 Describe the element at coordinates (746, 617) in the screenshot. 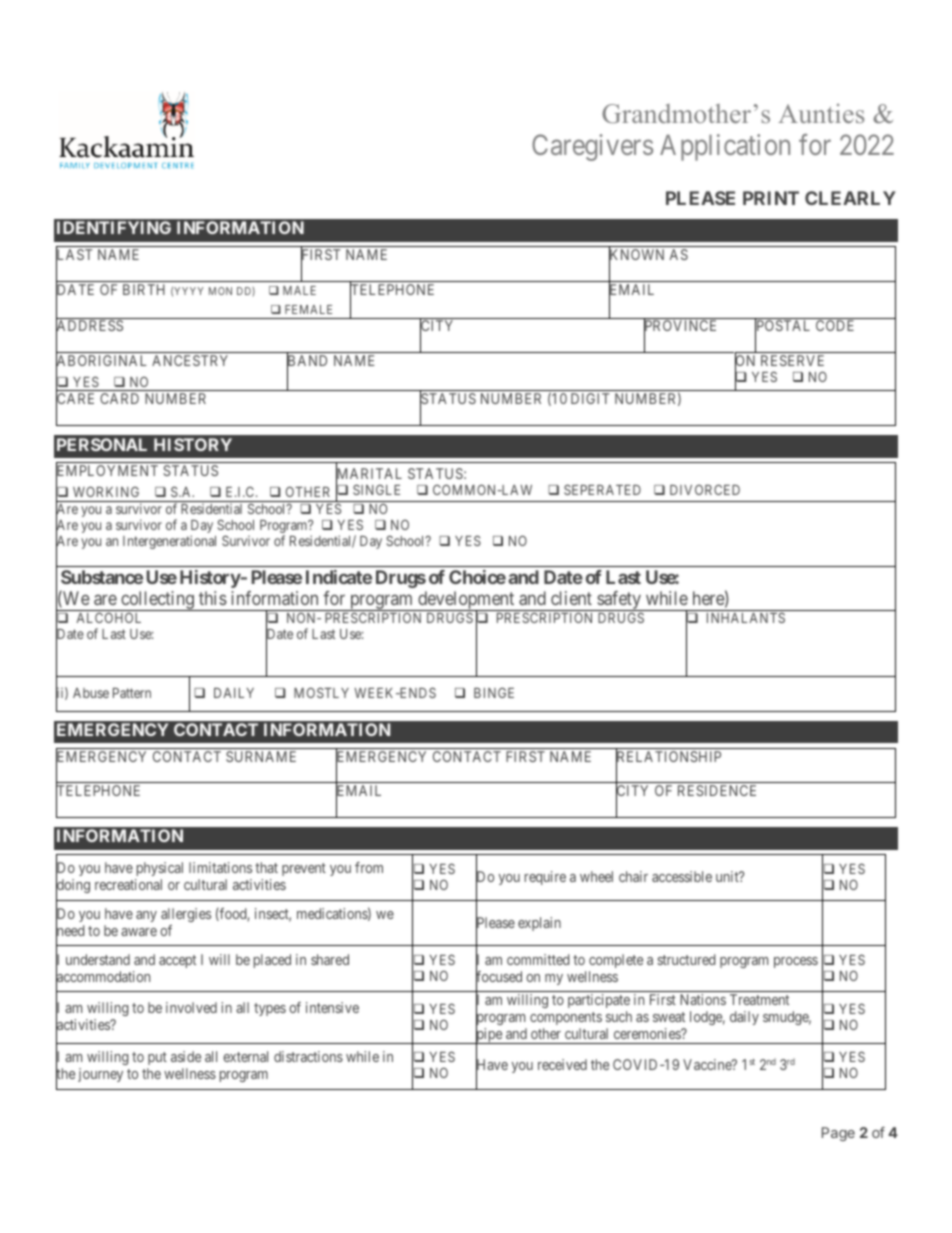

I see `INHALANTS` at that location.
